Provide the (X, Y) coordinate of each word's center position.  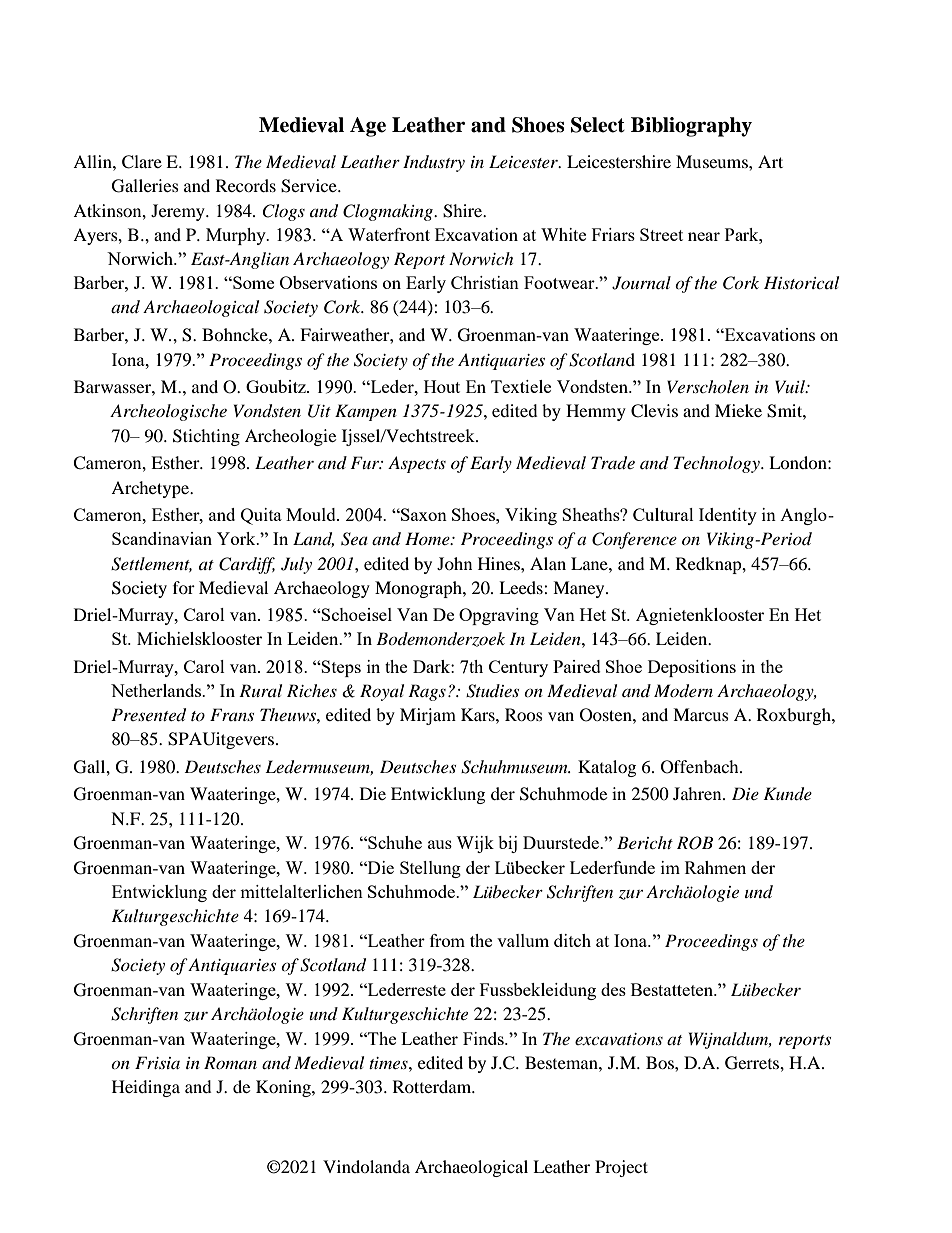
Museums (713, 161)
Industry (434, 163)
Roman (230, 1062)
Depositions (692, 668)
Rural (260, 690)
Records (246, 185)
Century (518, 668)
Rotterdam (433, 1086)
